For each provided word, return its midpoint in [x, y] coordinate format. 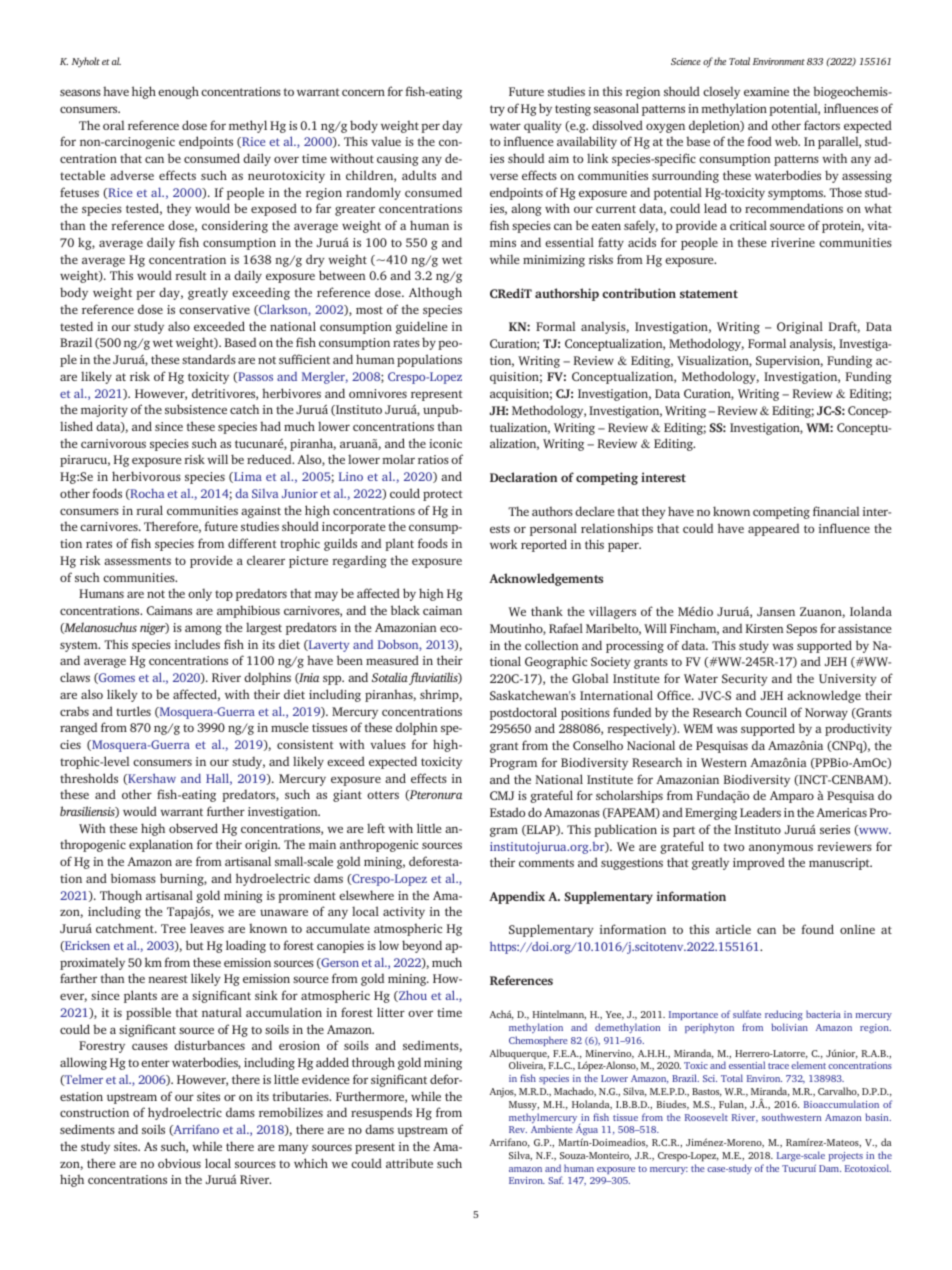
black [405, 610]
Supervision [789, 362]
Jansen [776, 611]
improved [759, 863]
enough [178, 92]
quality [543, 126]
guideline [421, 327]
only [200, 594]
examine [766, 91]
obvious [179, 1163]
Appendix [517, 897]
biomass [133, 878]
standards [209, 359]
